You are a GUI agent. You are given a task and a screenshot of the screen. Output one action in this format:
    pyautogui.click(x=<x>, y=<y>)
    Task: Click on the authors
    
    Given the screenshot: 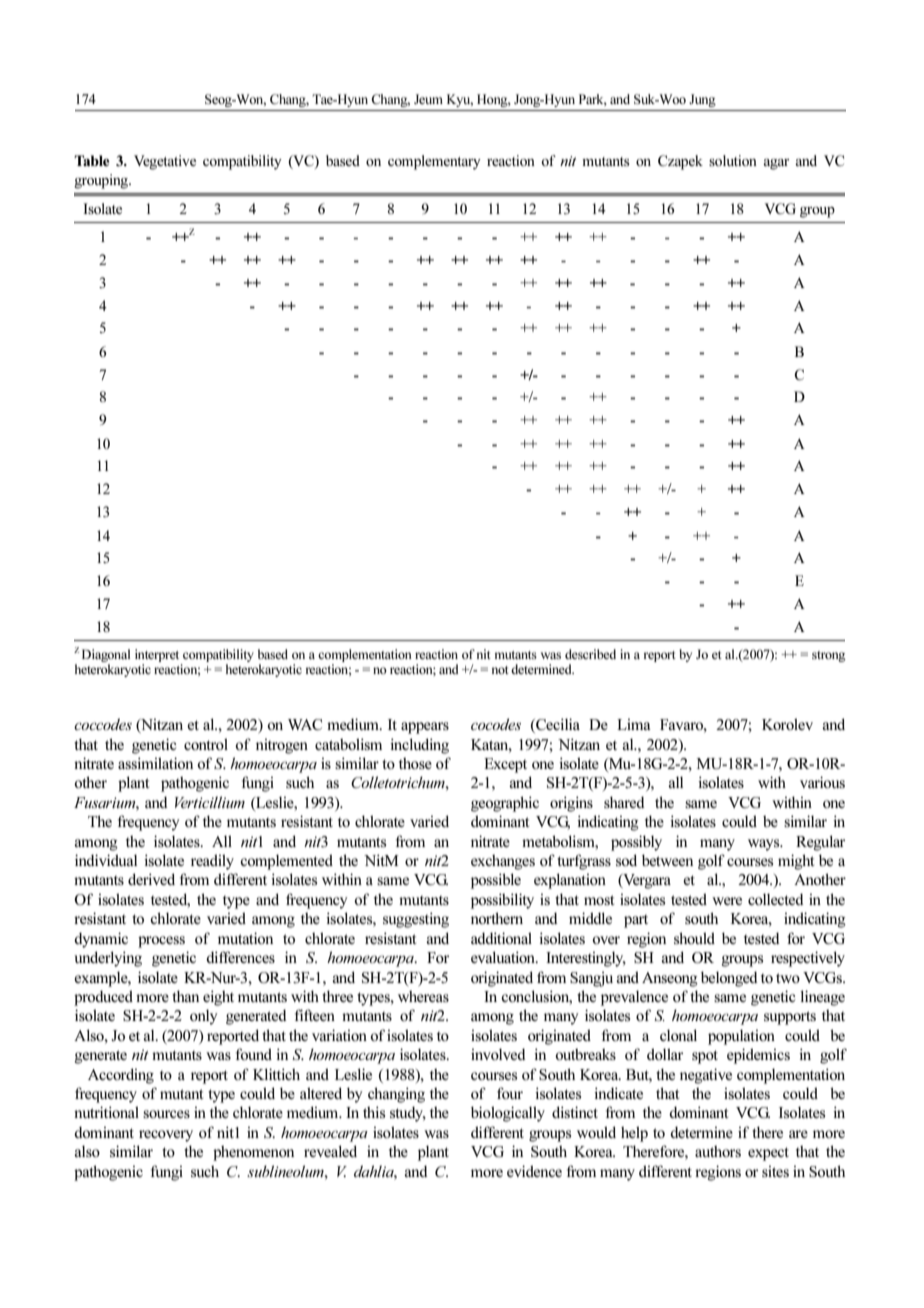 What is the action you would take?
    pyautogui.click(x=718, y=1151)
